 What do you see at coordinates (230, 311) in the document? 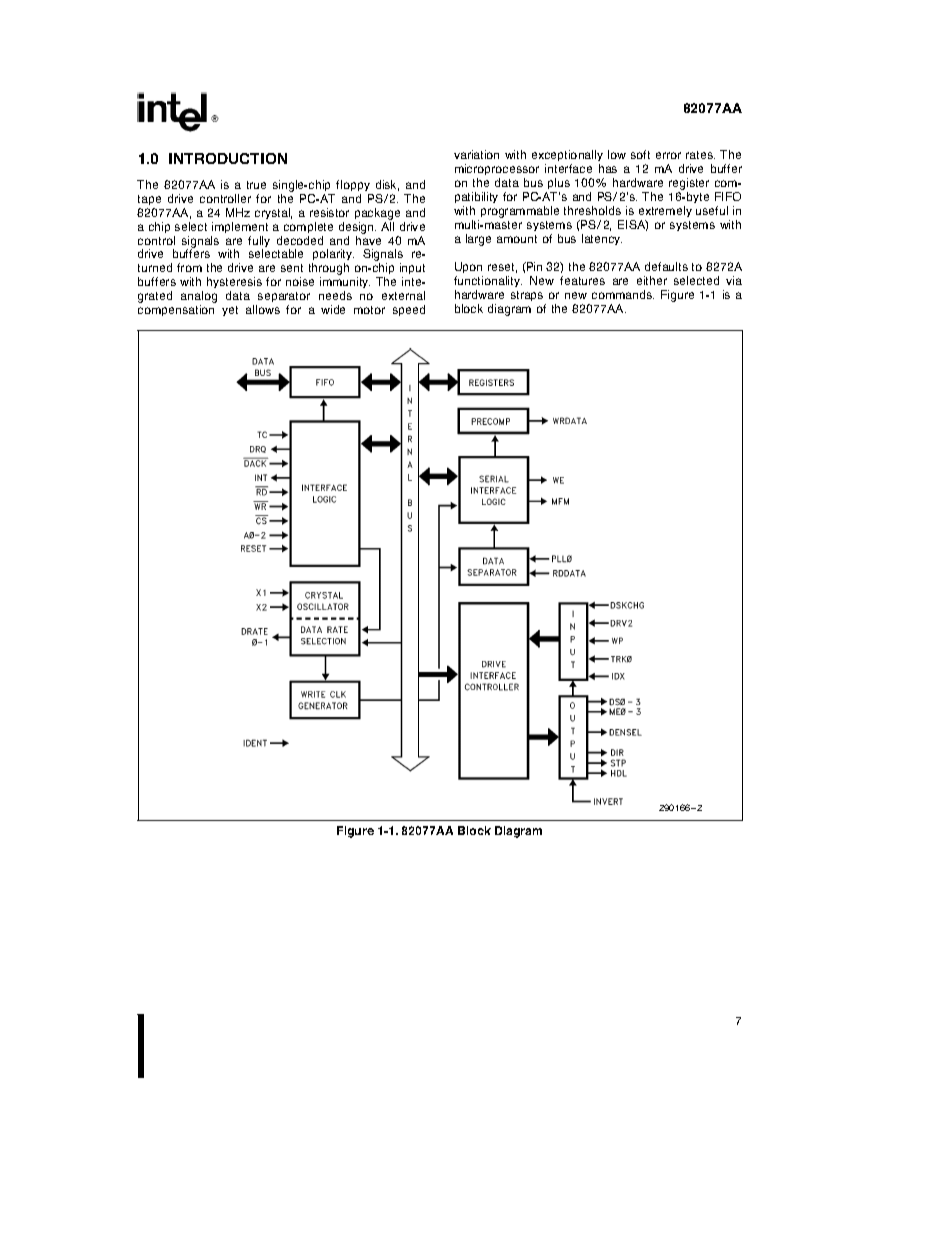
I see `yet` at bounding box center [230, 311].
